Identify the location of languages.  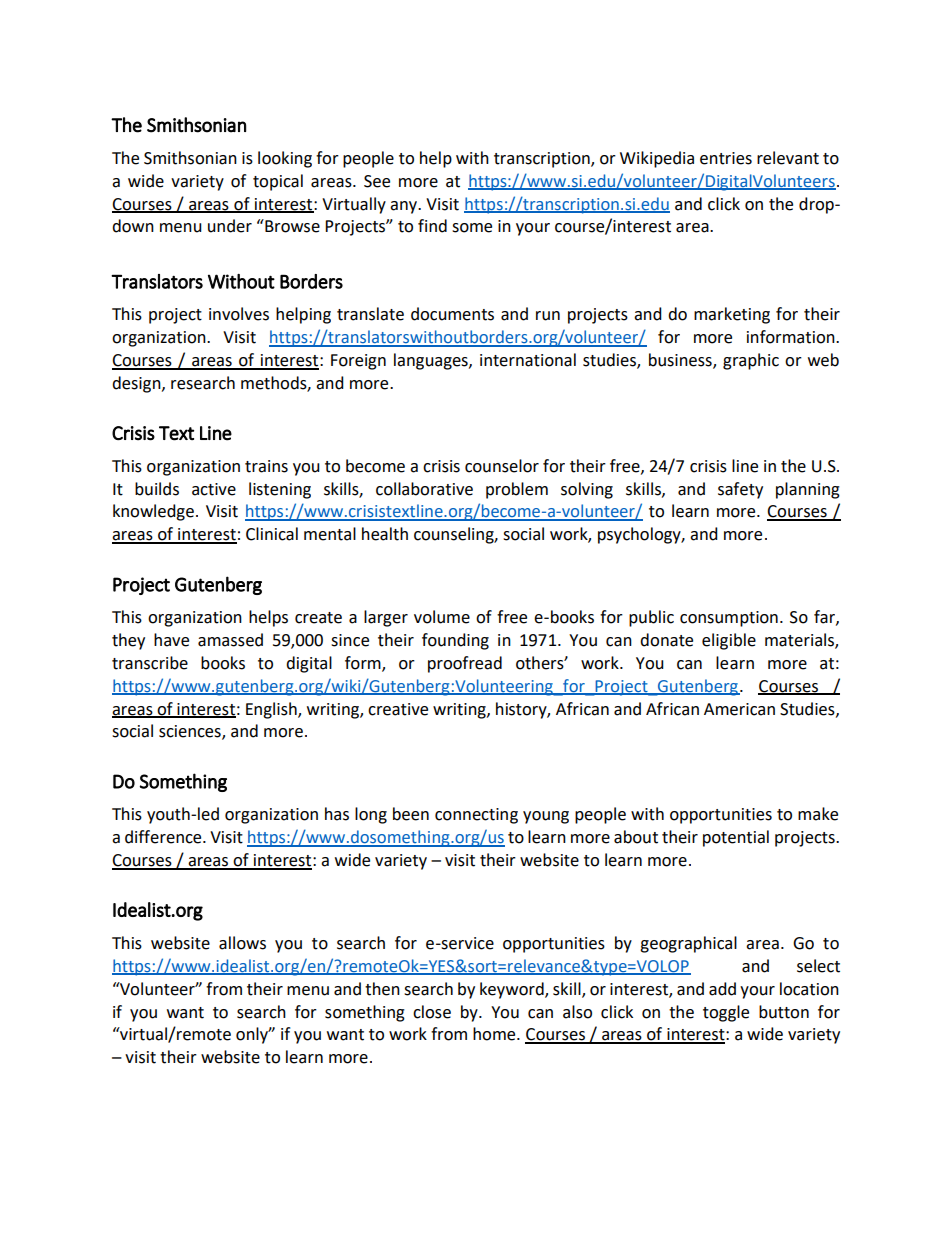
(432, 361).
